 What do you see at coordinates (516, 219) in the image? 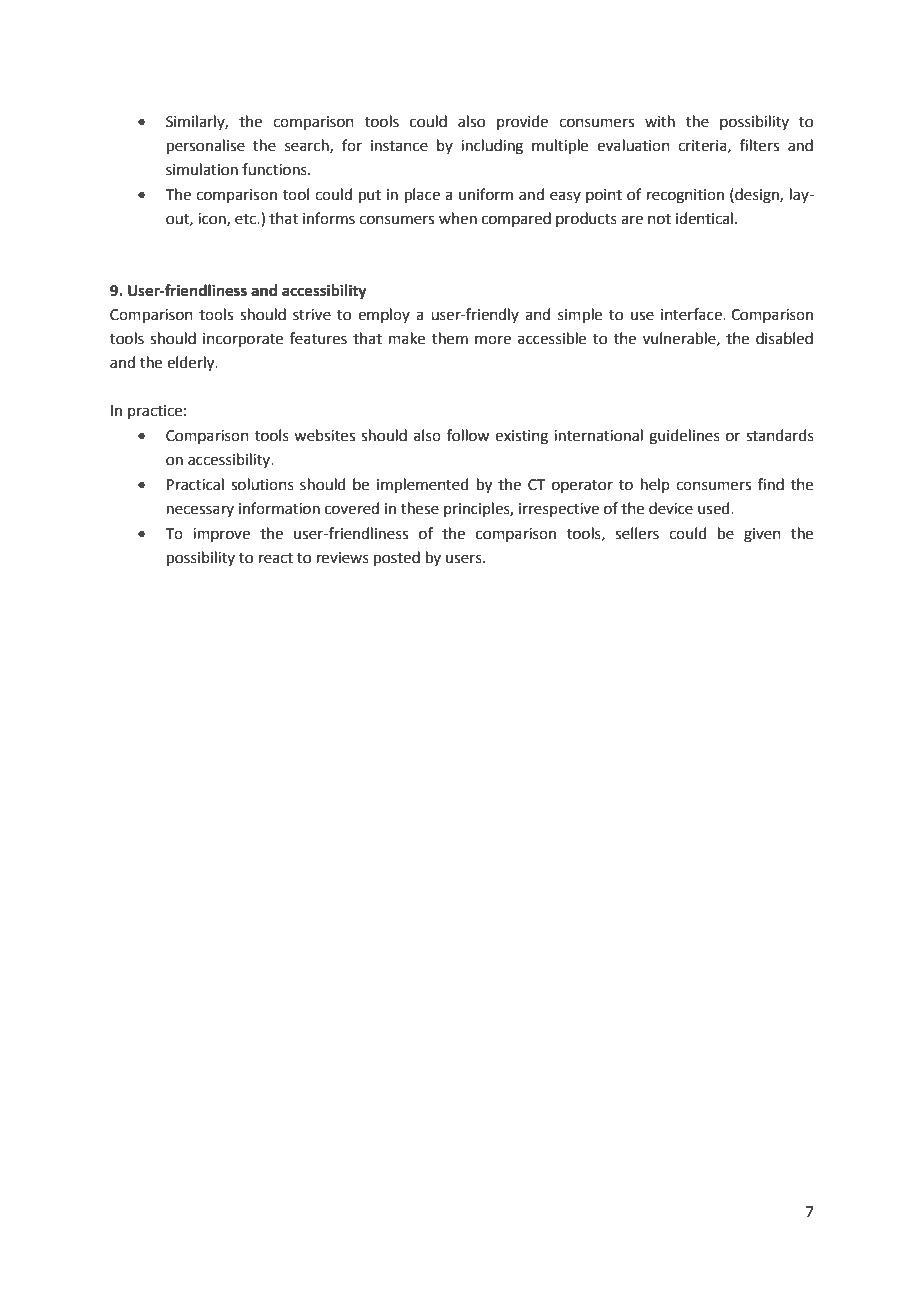
I see `compared` at bounding box center [516, 219].
